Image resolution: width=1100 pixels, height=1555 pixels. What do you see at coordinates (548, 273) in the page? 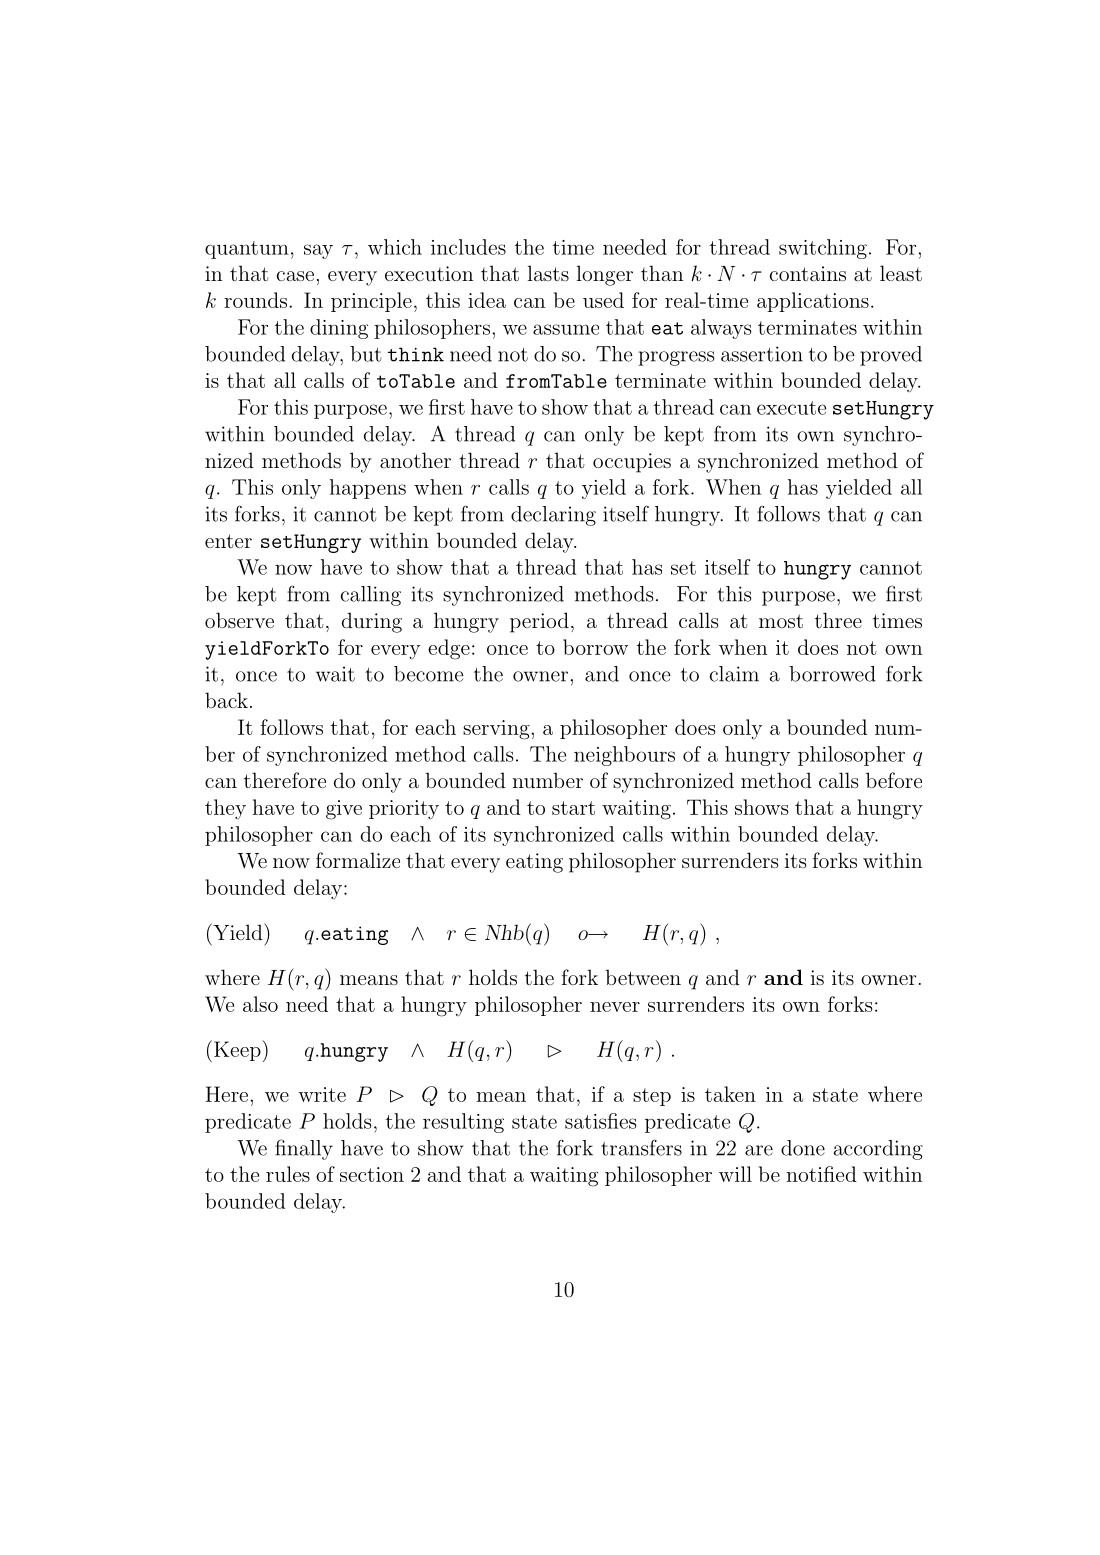
I see `lasts` at bounding box center [548, 273].
